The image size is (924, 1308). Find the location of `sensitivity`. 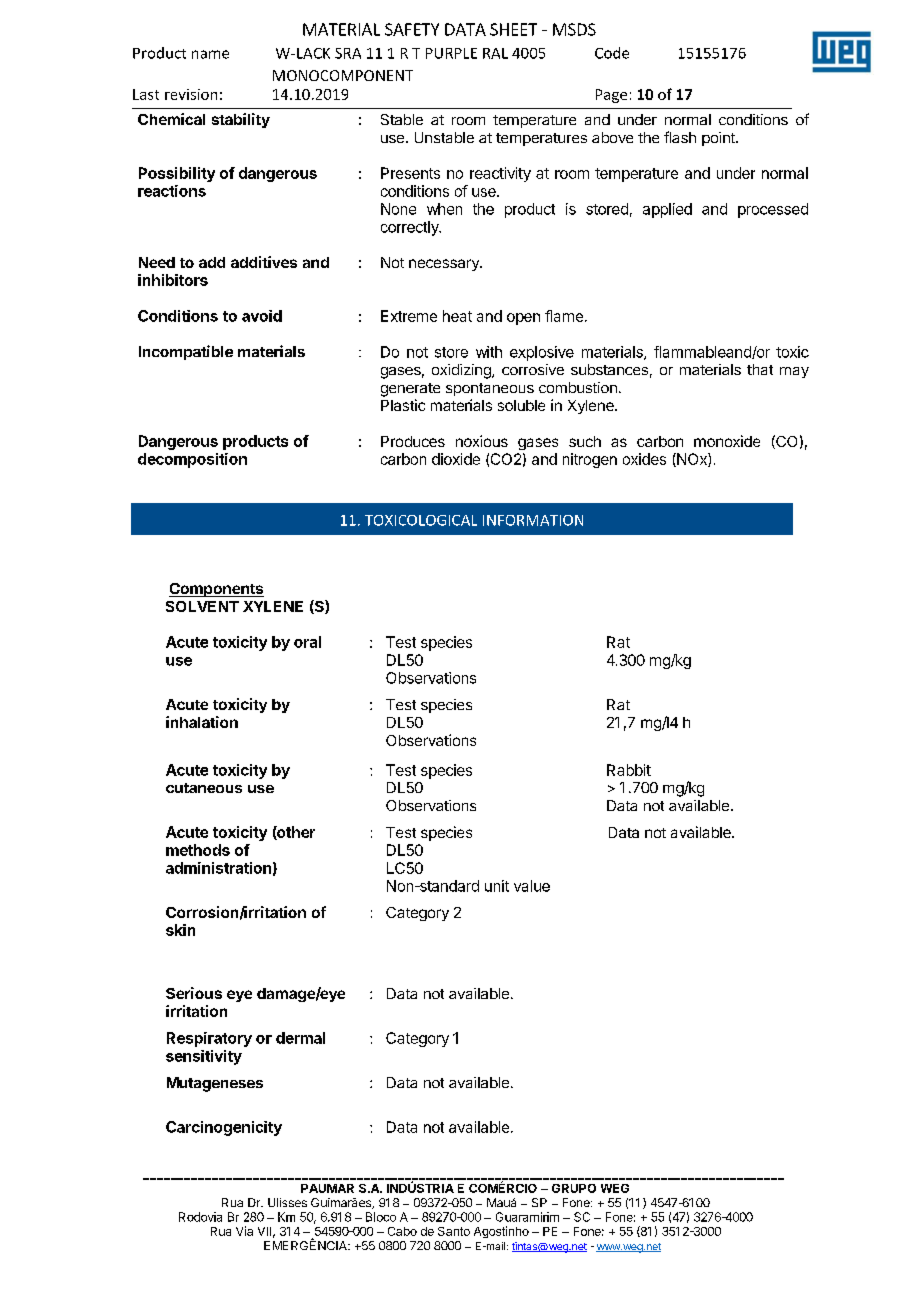

sensitivity is located at coordinates (204, 1057).
